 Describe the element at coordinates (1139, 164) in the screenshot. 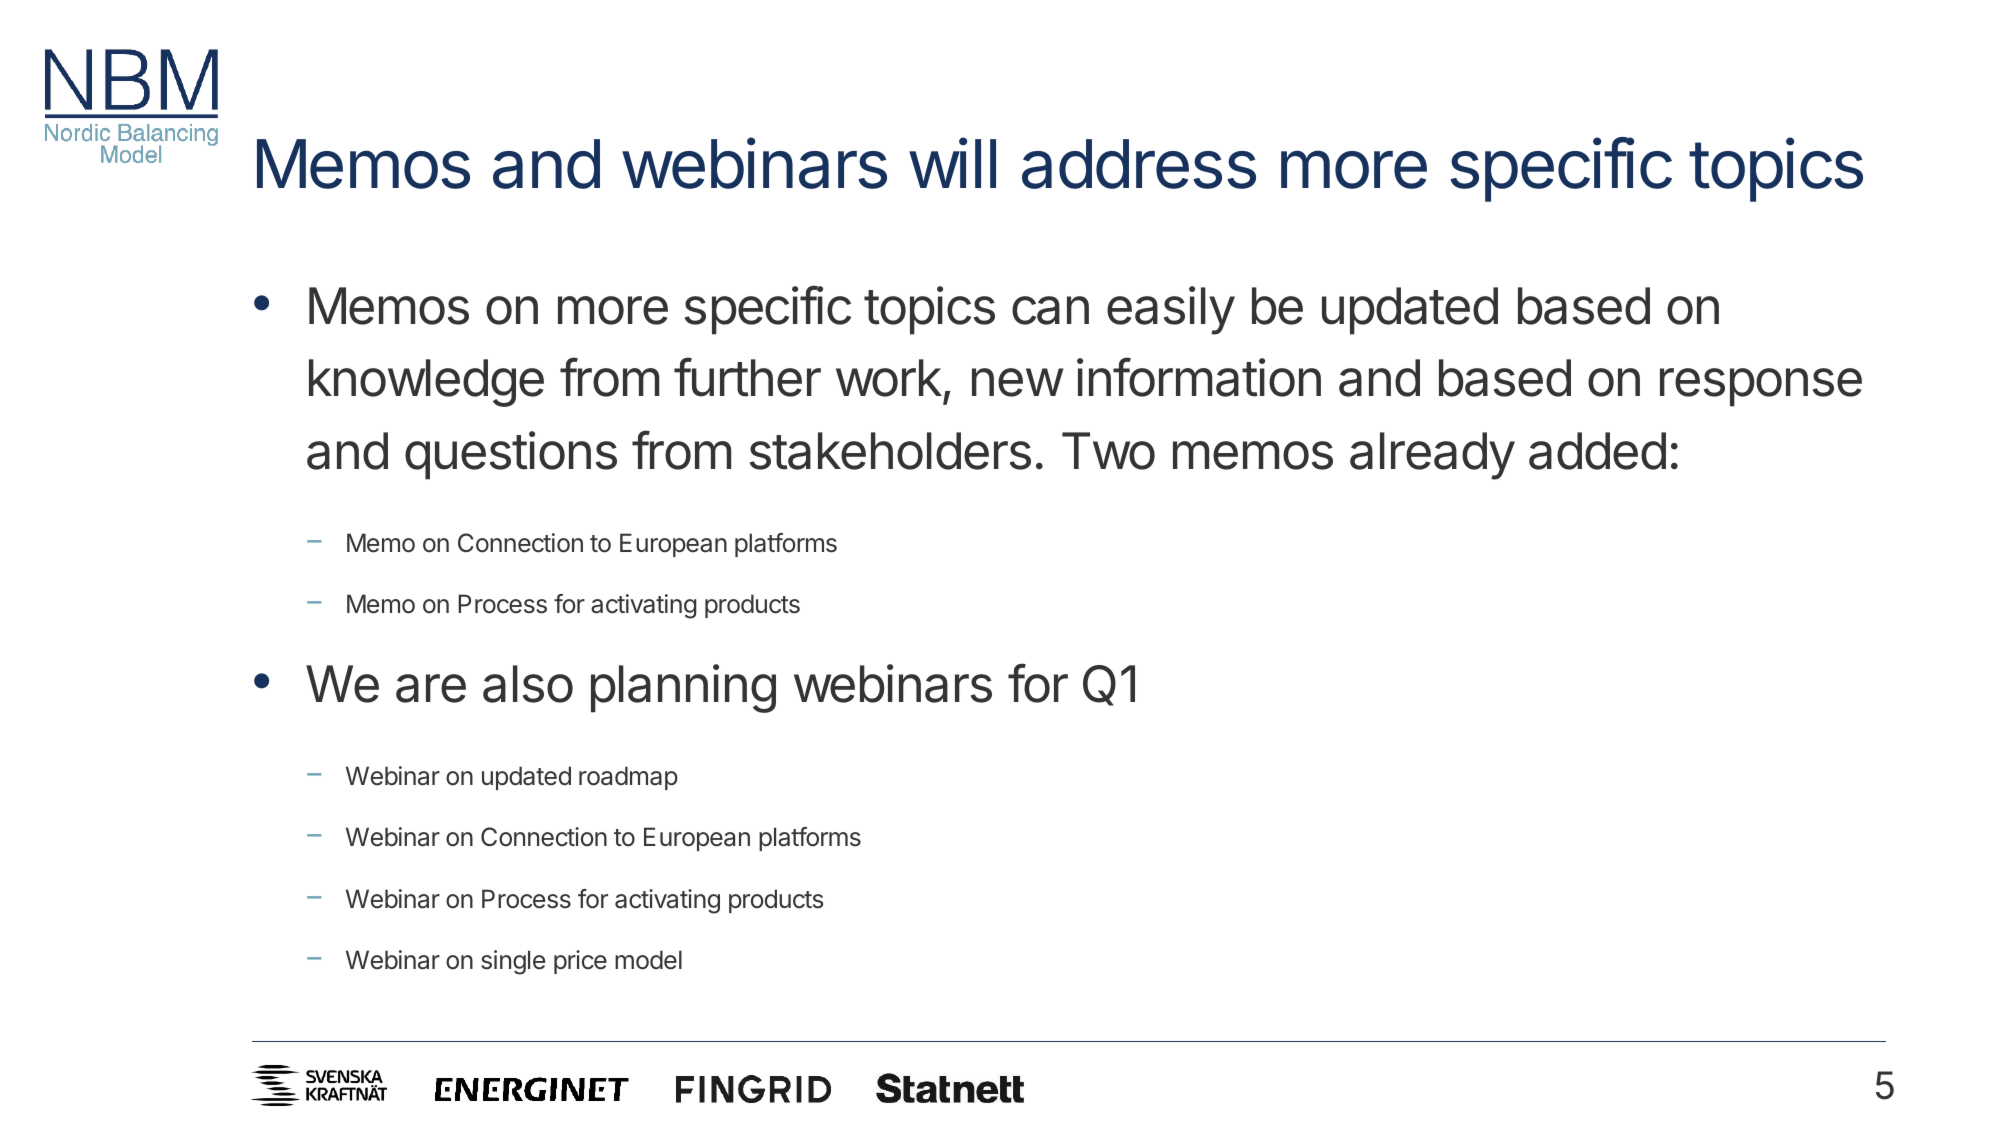

I see `address` at that location.
